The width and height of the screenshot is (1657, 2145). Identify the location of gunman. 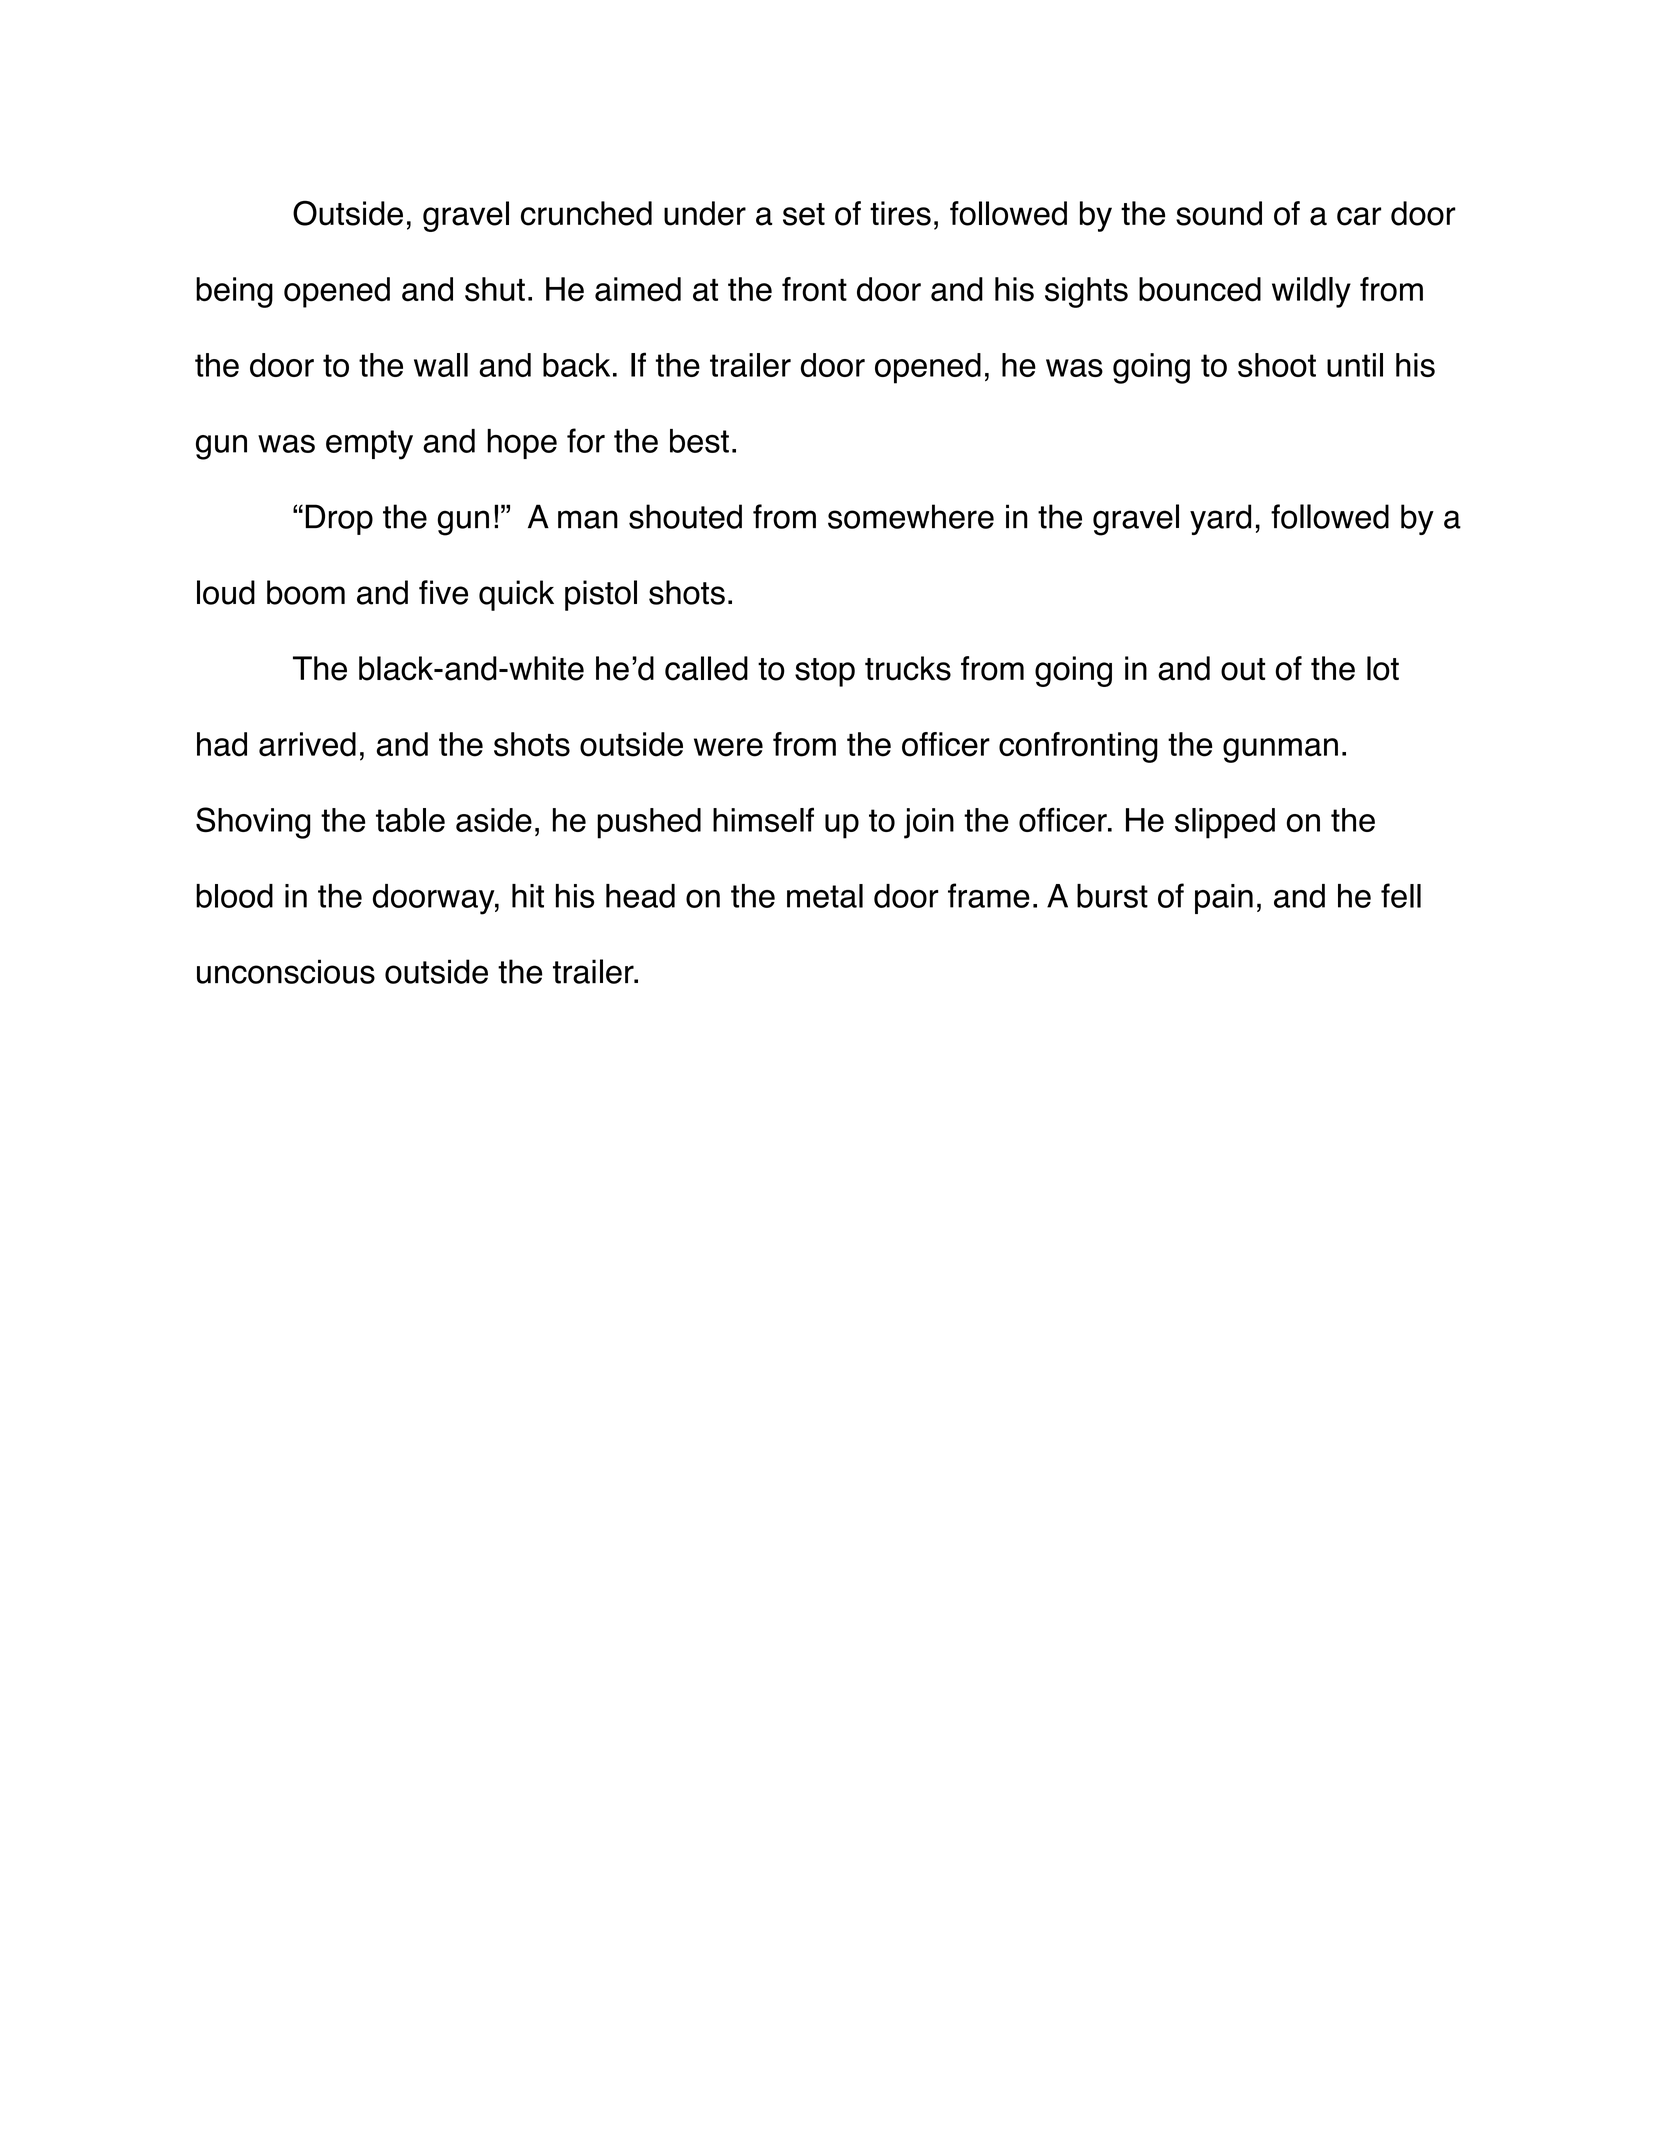
(1280, 750).
